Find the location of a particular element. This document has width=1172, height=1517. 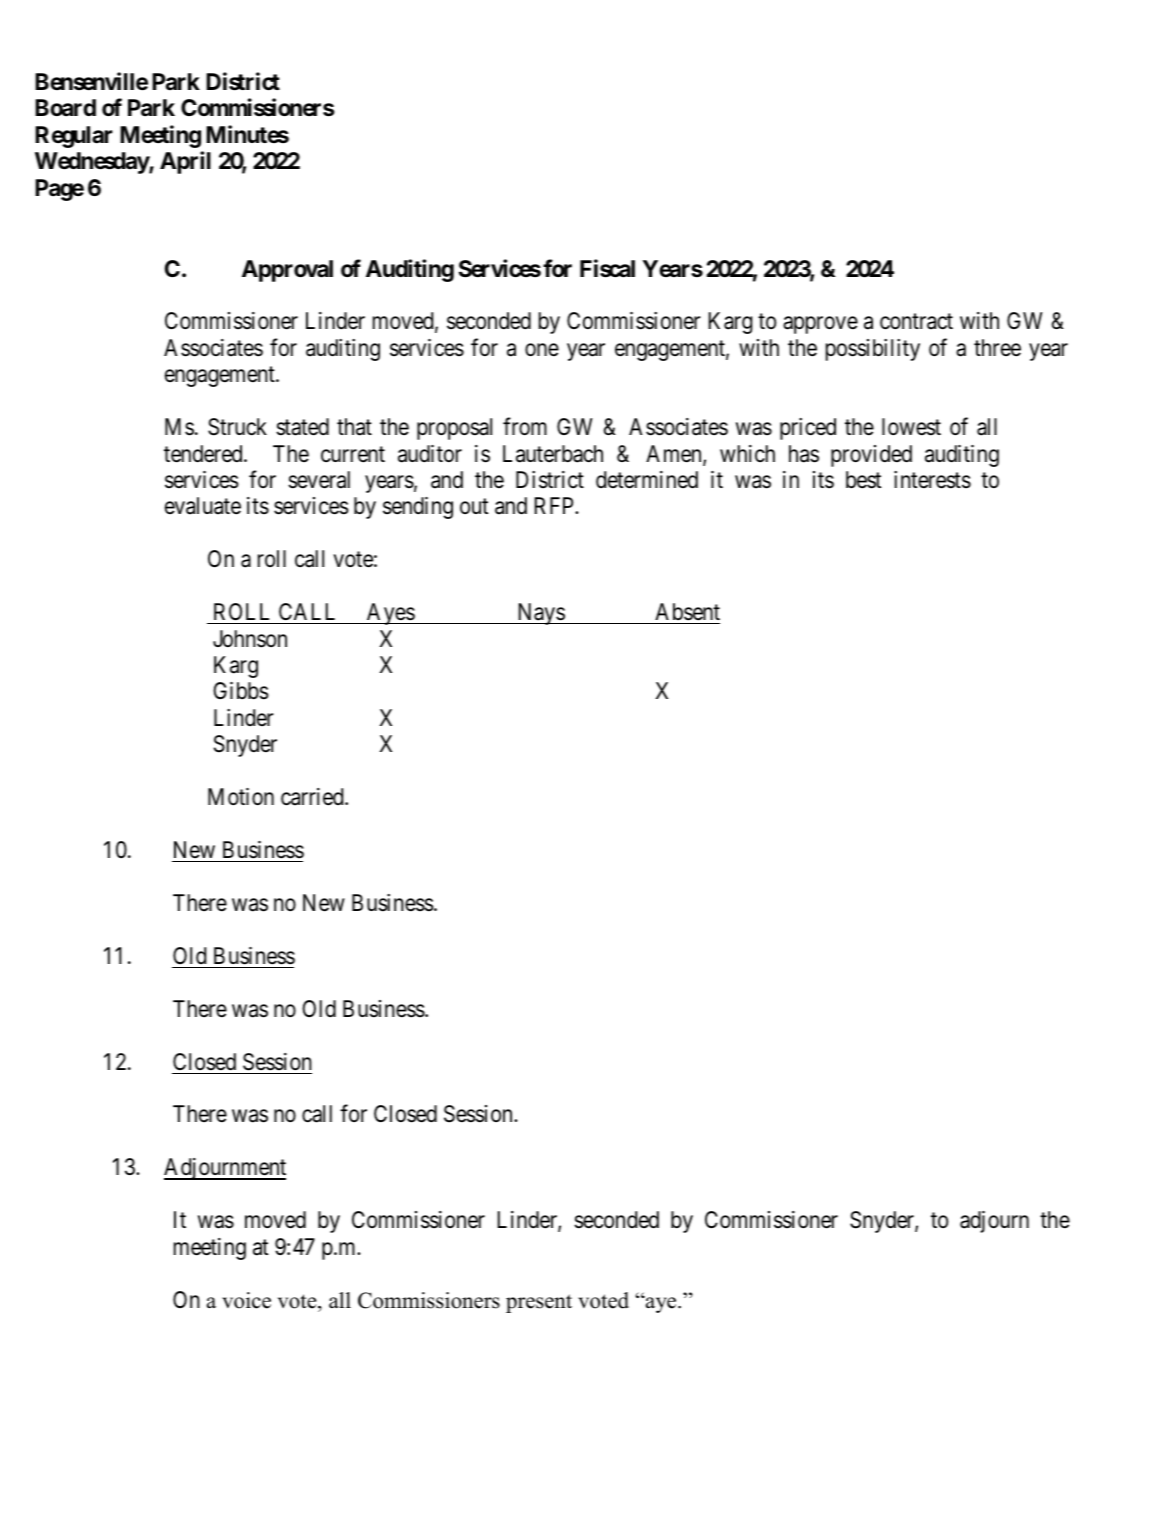

carried is located at coordinates (313, 797).
